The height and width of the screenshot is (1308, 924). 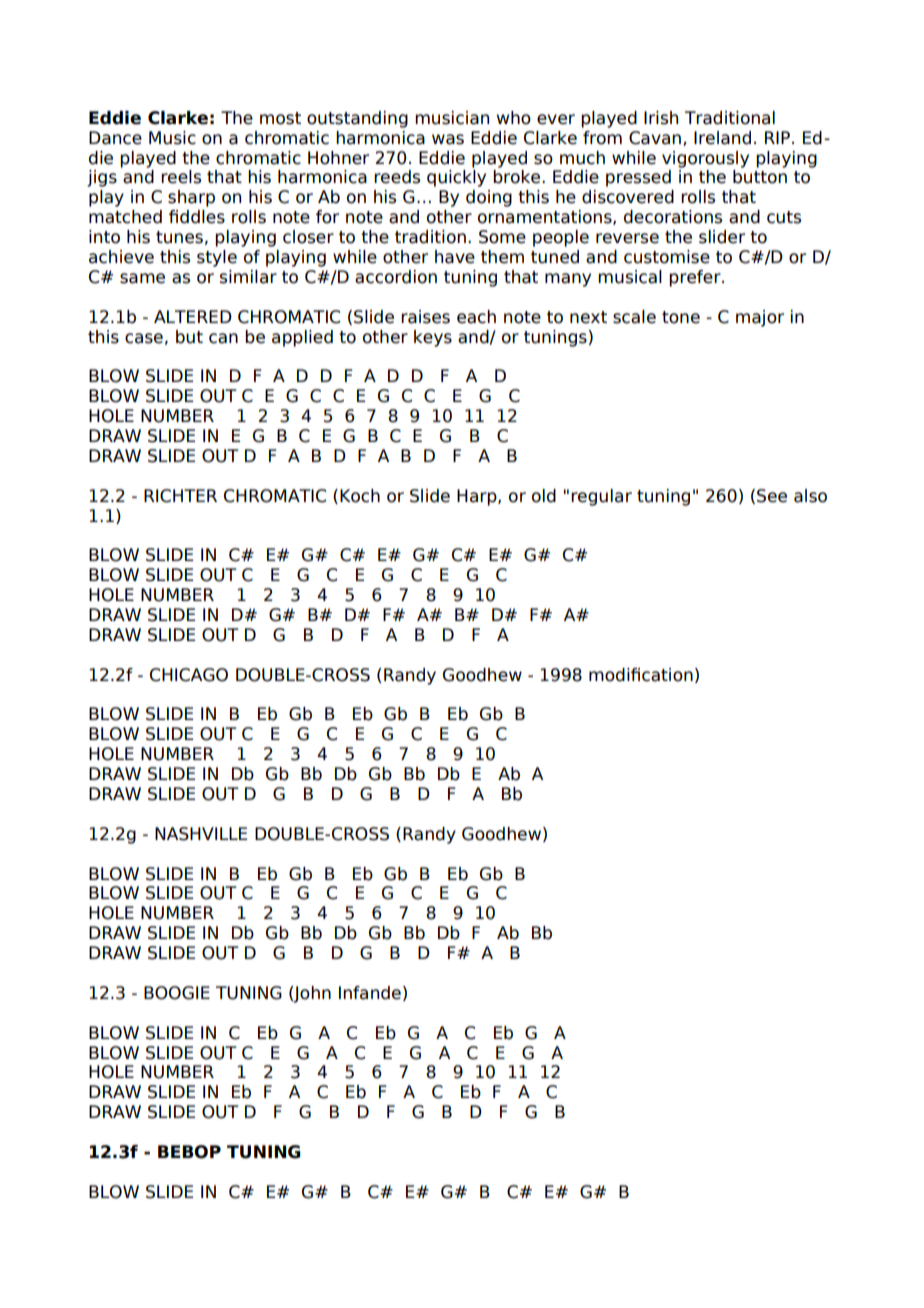 I want to click on was, so click(x=448, y=139).
